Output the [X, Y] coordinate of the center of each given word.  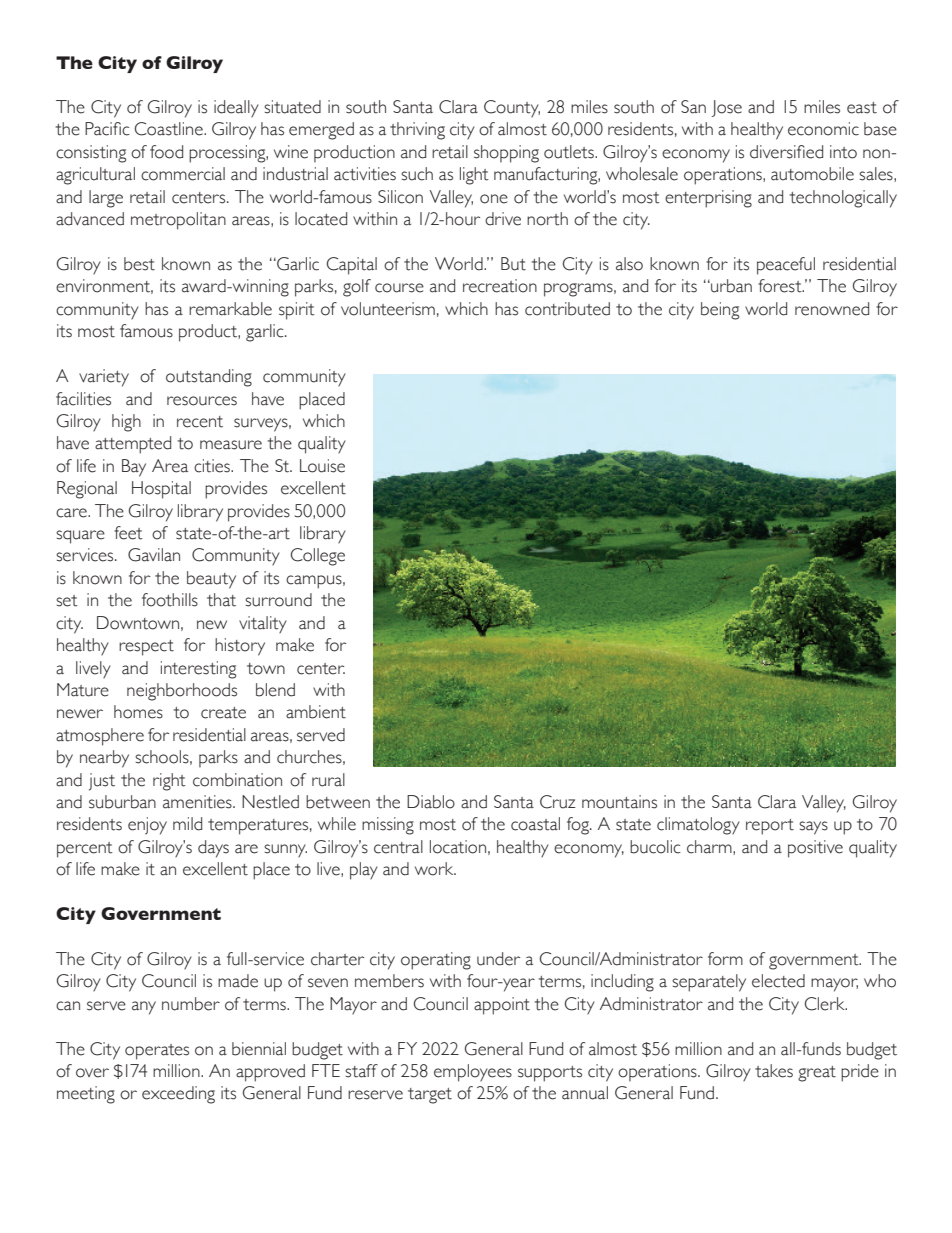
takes [774, 1071]
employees [473, 1073]
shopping [506, 154]
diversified [786, 152]
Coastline [170, 129]
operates [157, 1052]
